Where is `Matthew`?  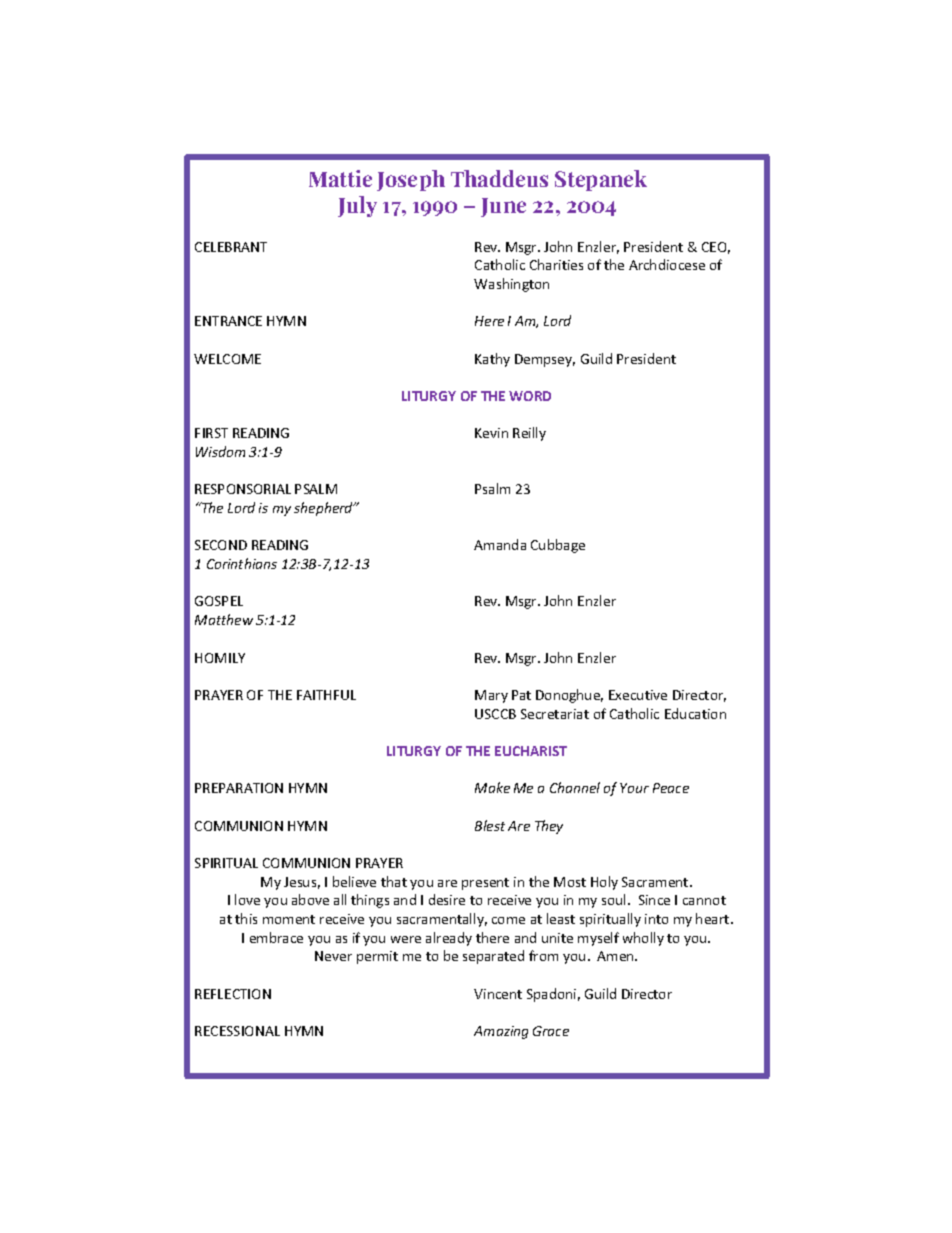
Matthew is located at coordinates (224, 619).
